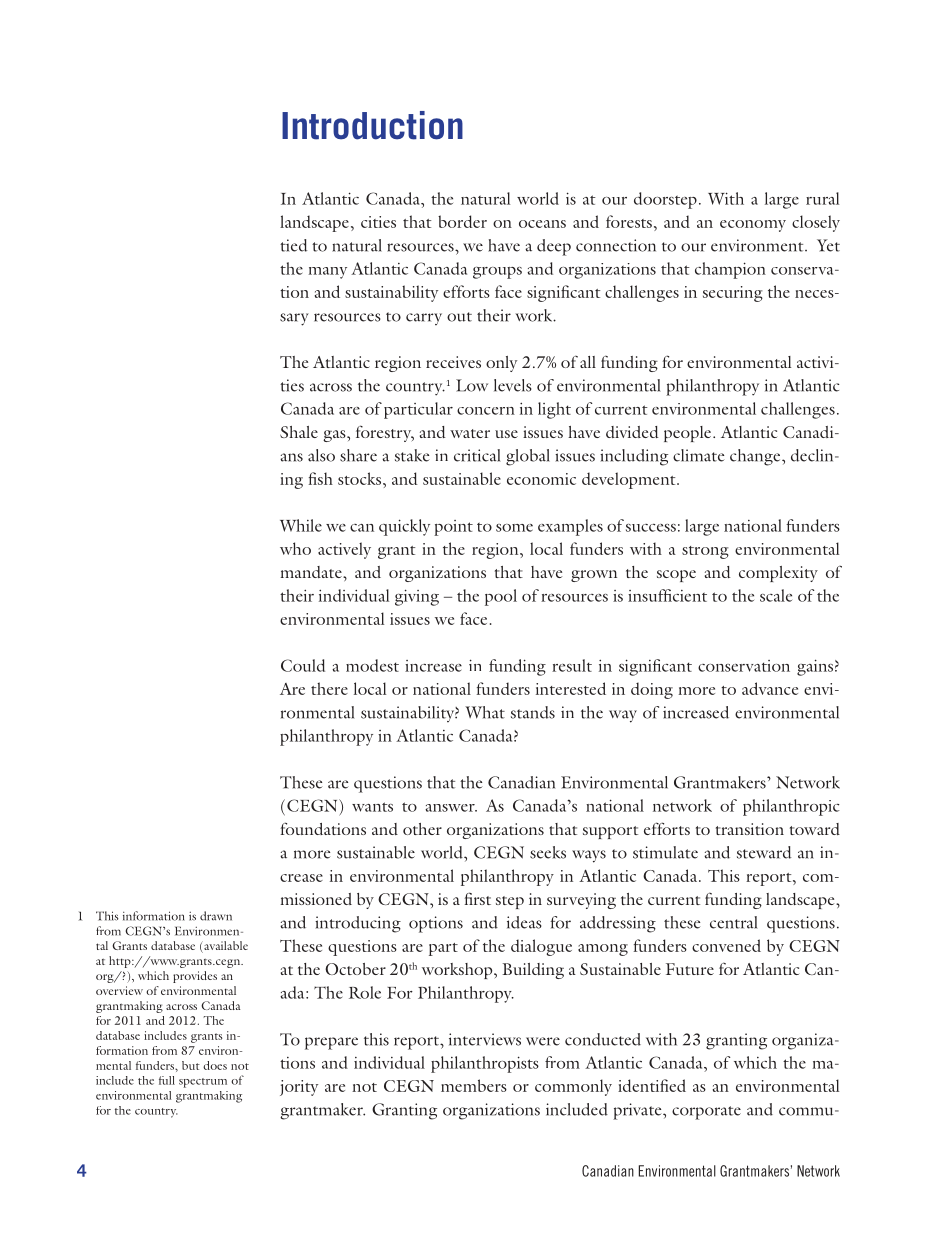  I want to click on spectrum, so click(203, 1083).
